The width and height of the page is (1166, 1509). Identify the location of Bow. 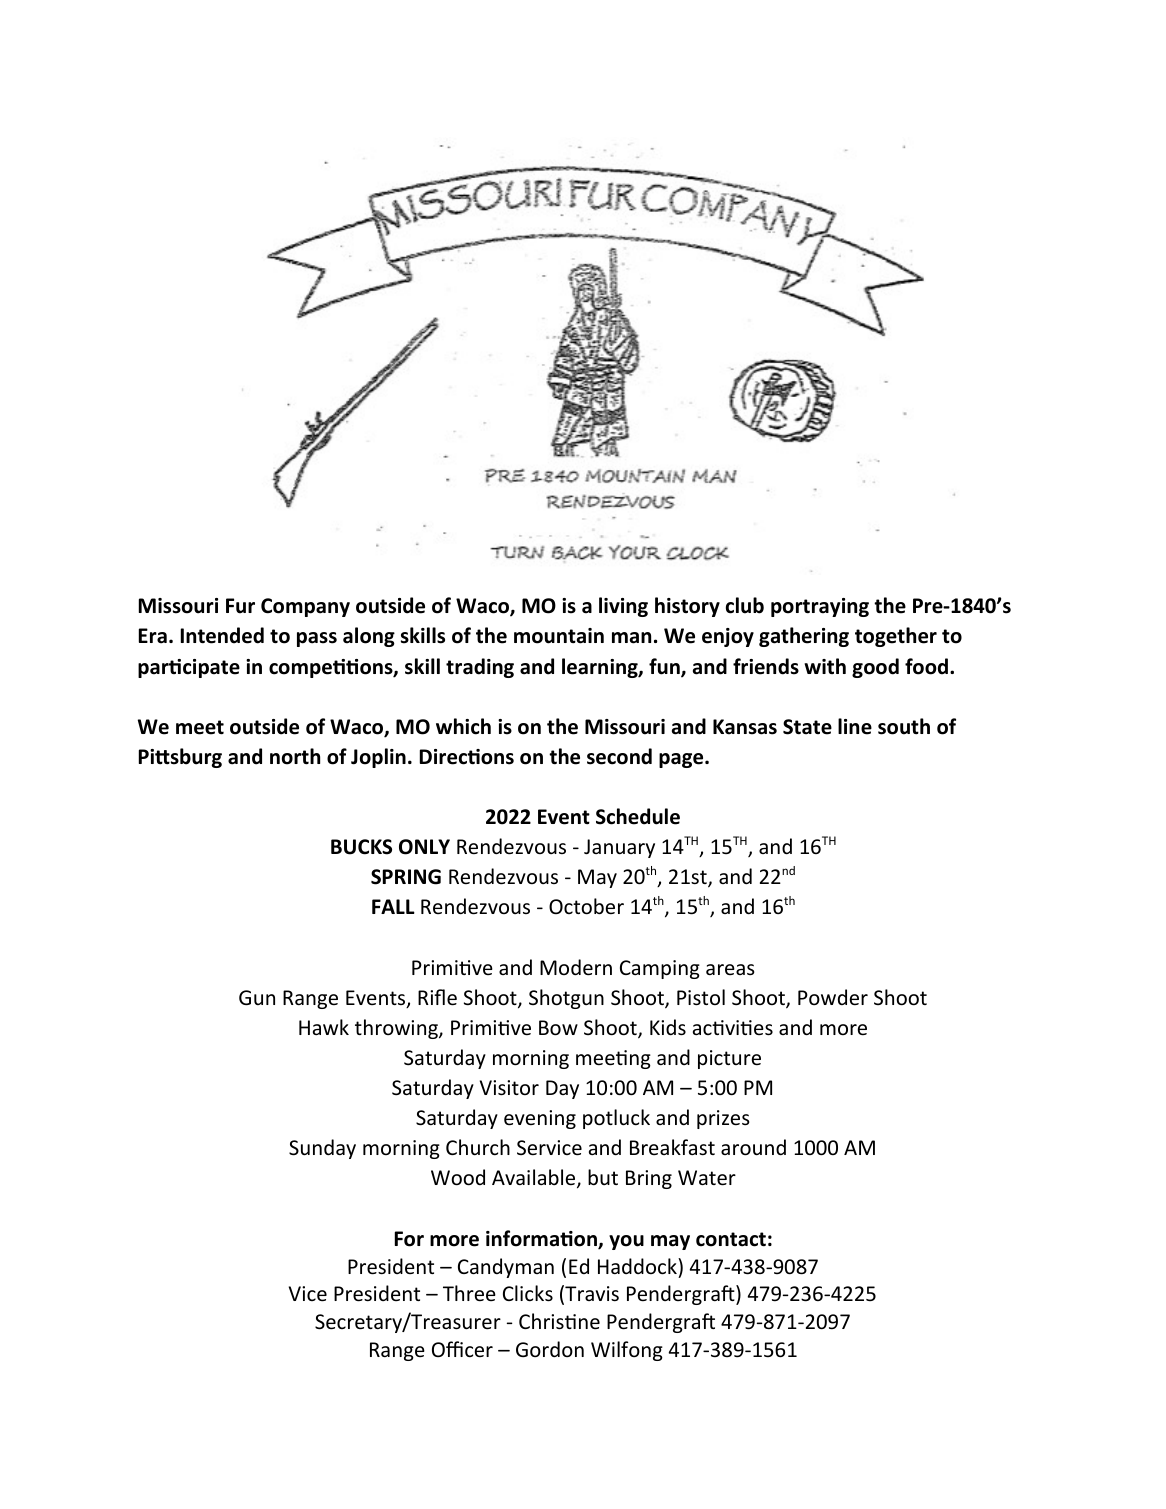
(558, 1028).
